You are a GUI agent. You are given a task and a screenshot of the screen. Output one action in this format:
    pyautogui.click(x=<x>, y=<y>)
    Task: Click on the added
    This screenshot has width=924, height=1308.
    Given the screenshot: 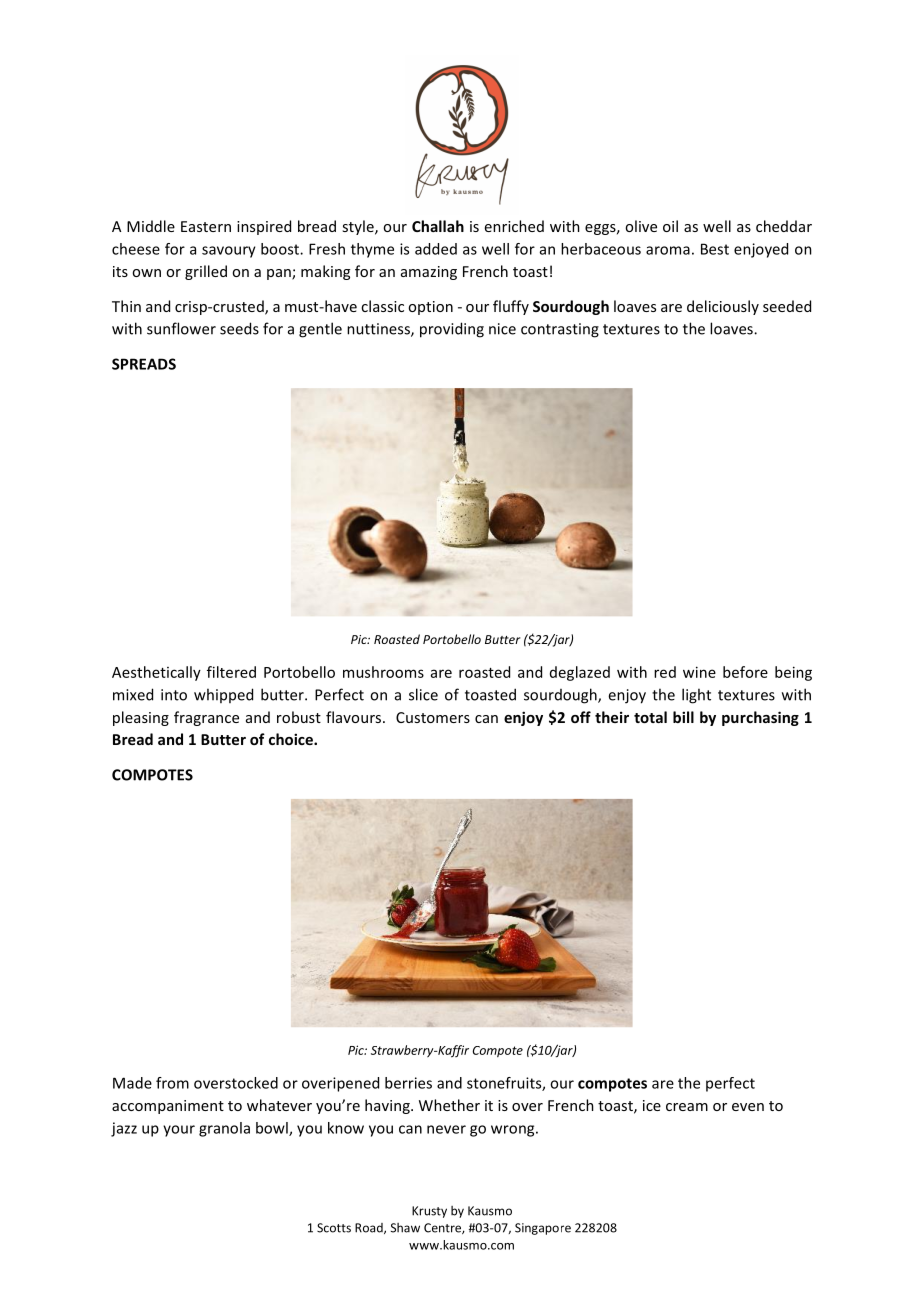 What is the action you would take?
    pyautogui.click(x=436, y=249)
